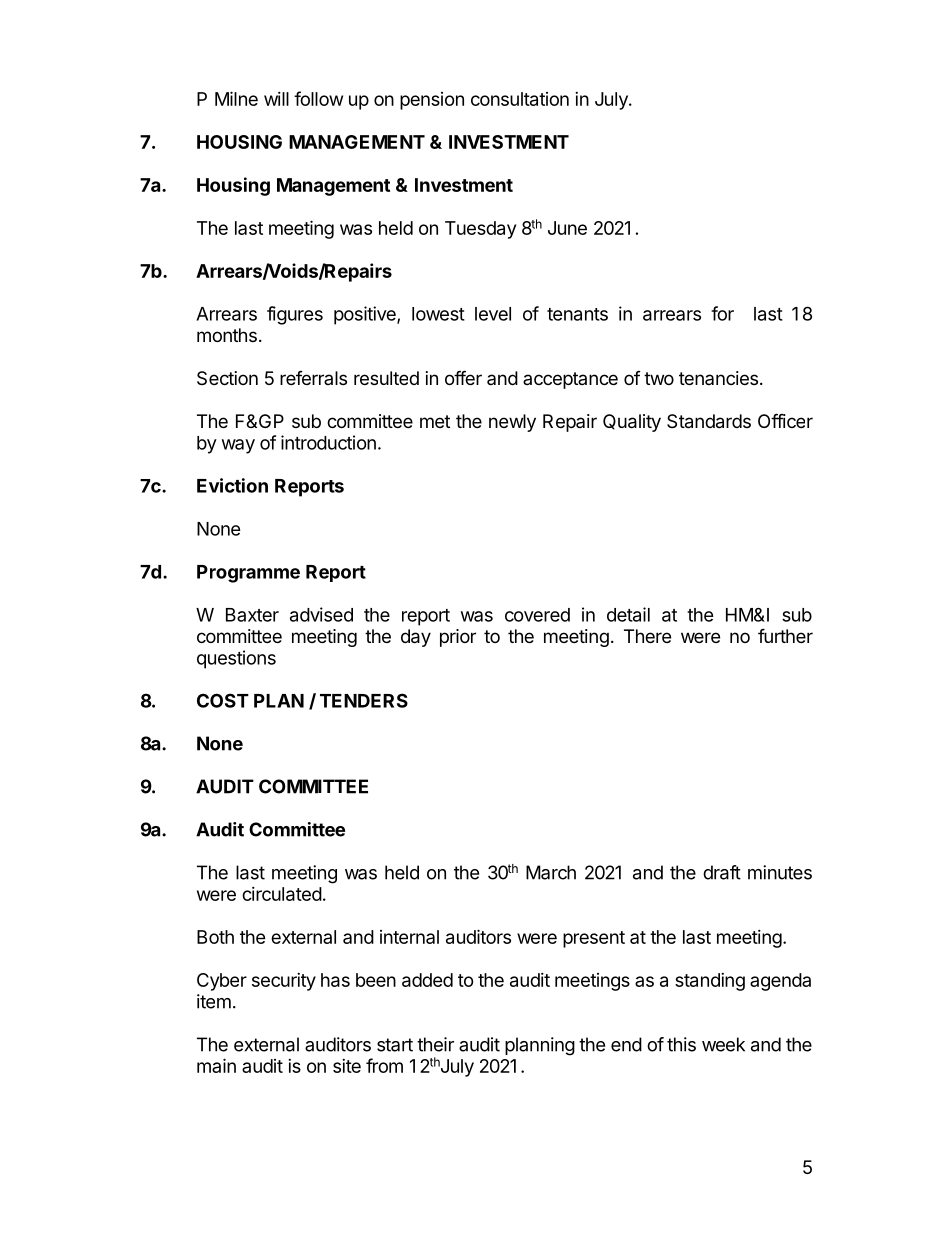 This screenshot has height=1233, width=952. What do you see at coordinates (276, 99) in the screenshot?
I see `will` at bounding box center [276, 99].
